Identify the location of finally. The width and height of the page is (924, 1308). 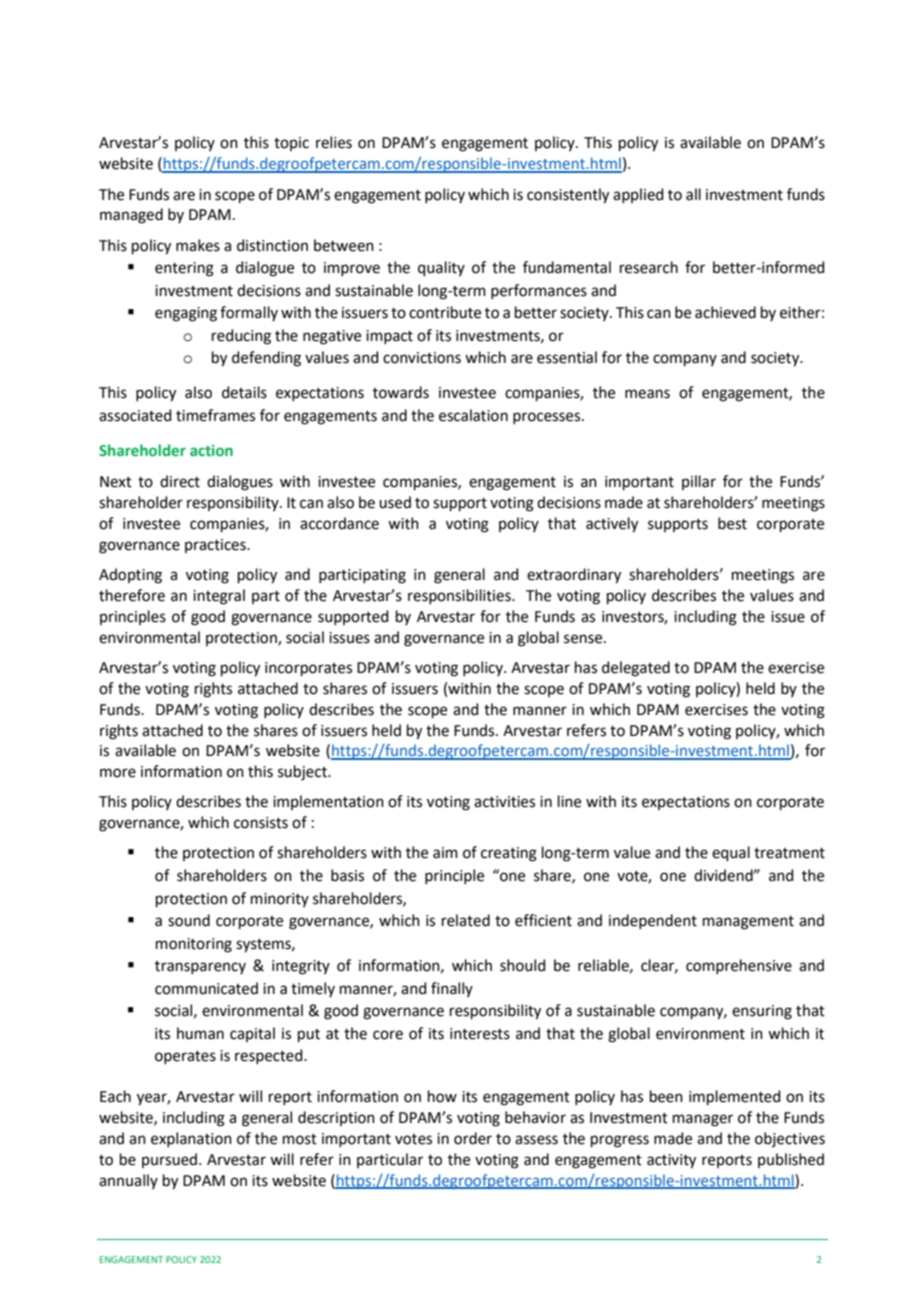
(452, 989).
